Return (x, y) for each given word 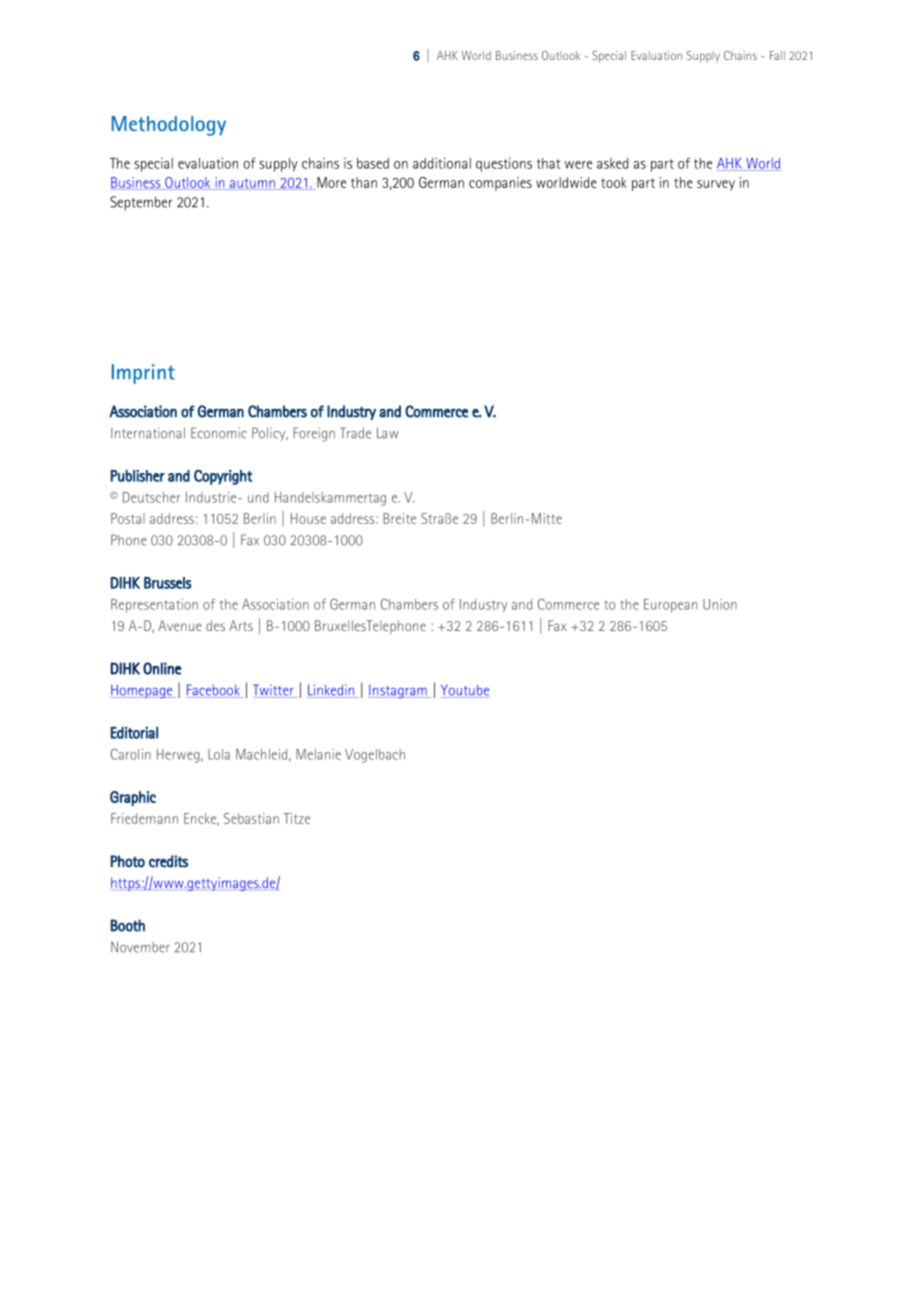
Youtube (465, 691)
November (140, 947)
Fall (777, 55)
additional (442, 163)
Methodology (169, 126)
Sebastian (251, 818)
